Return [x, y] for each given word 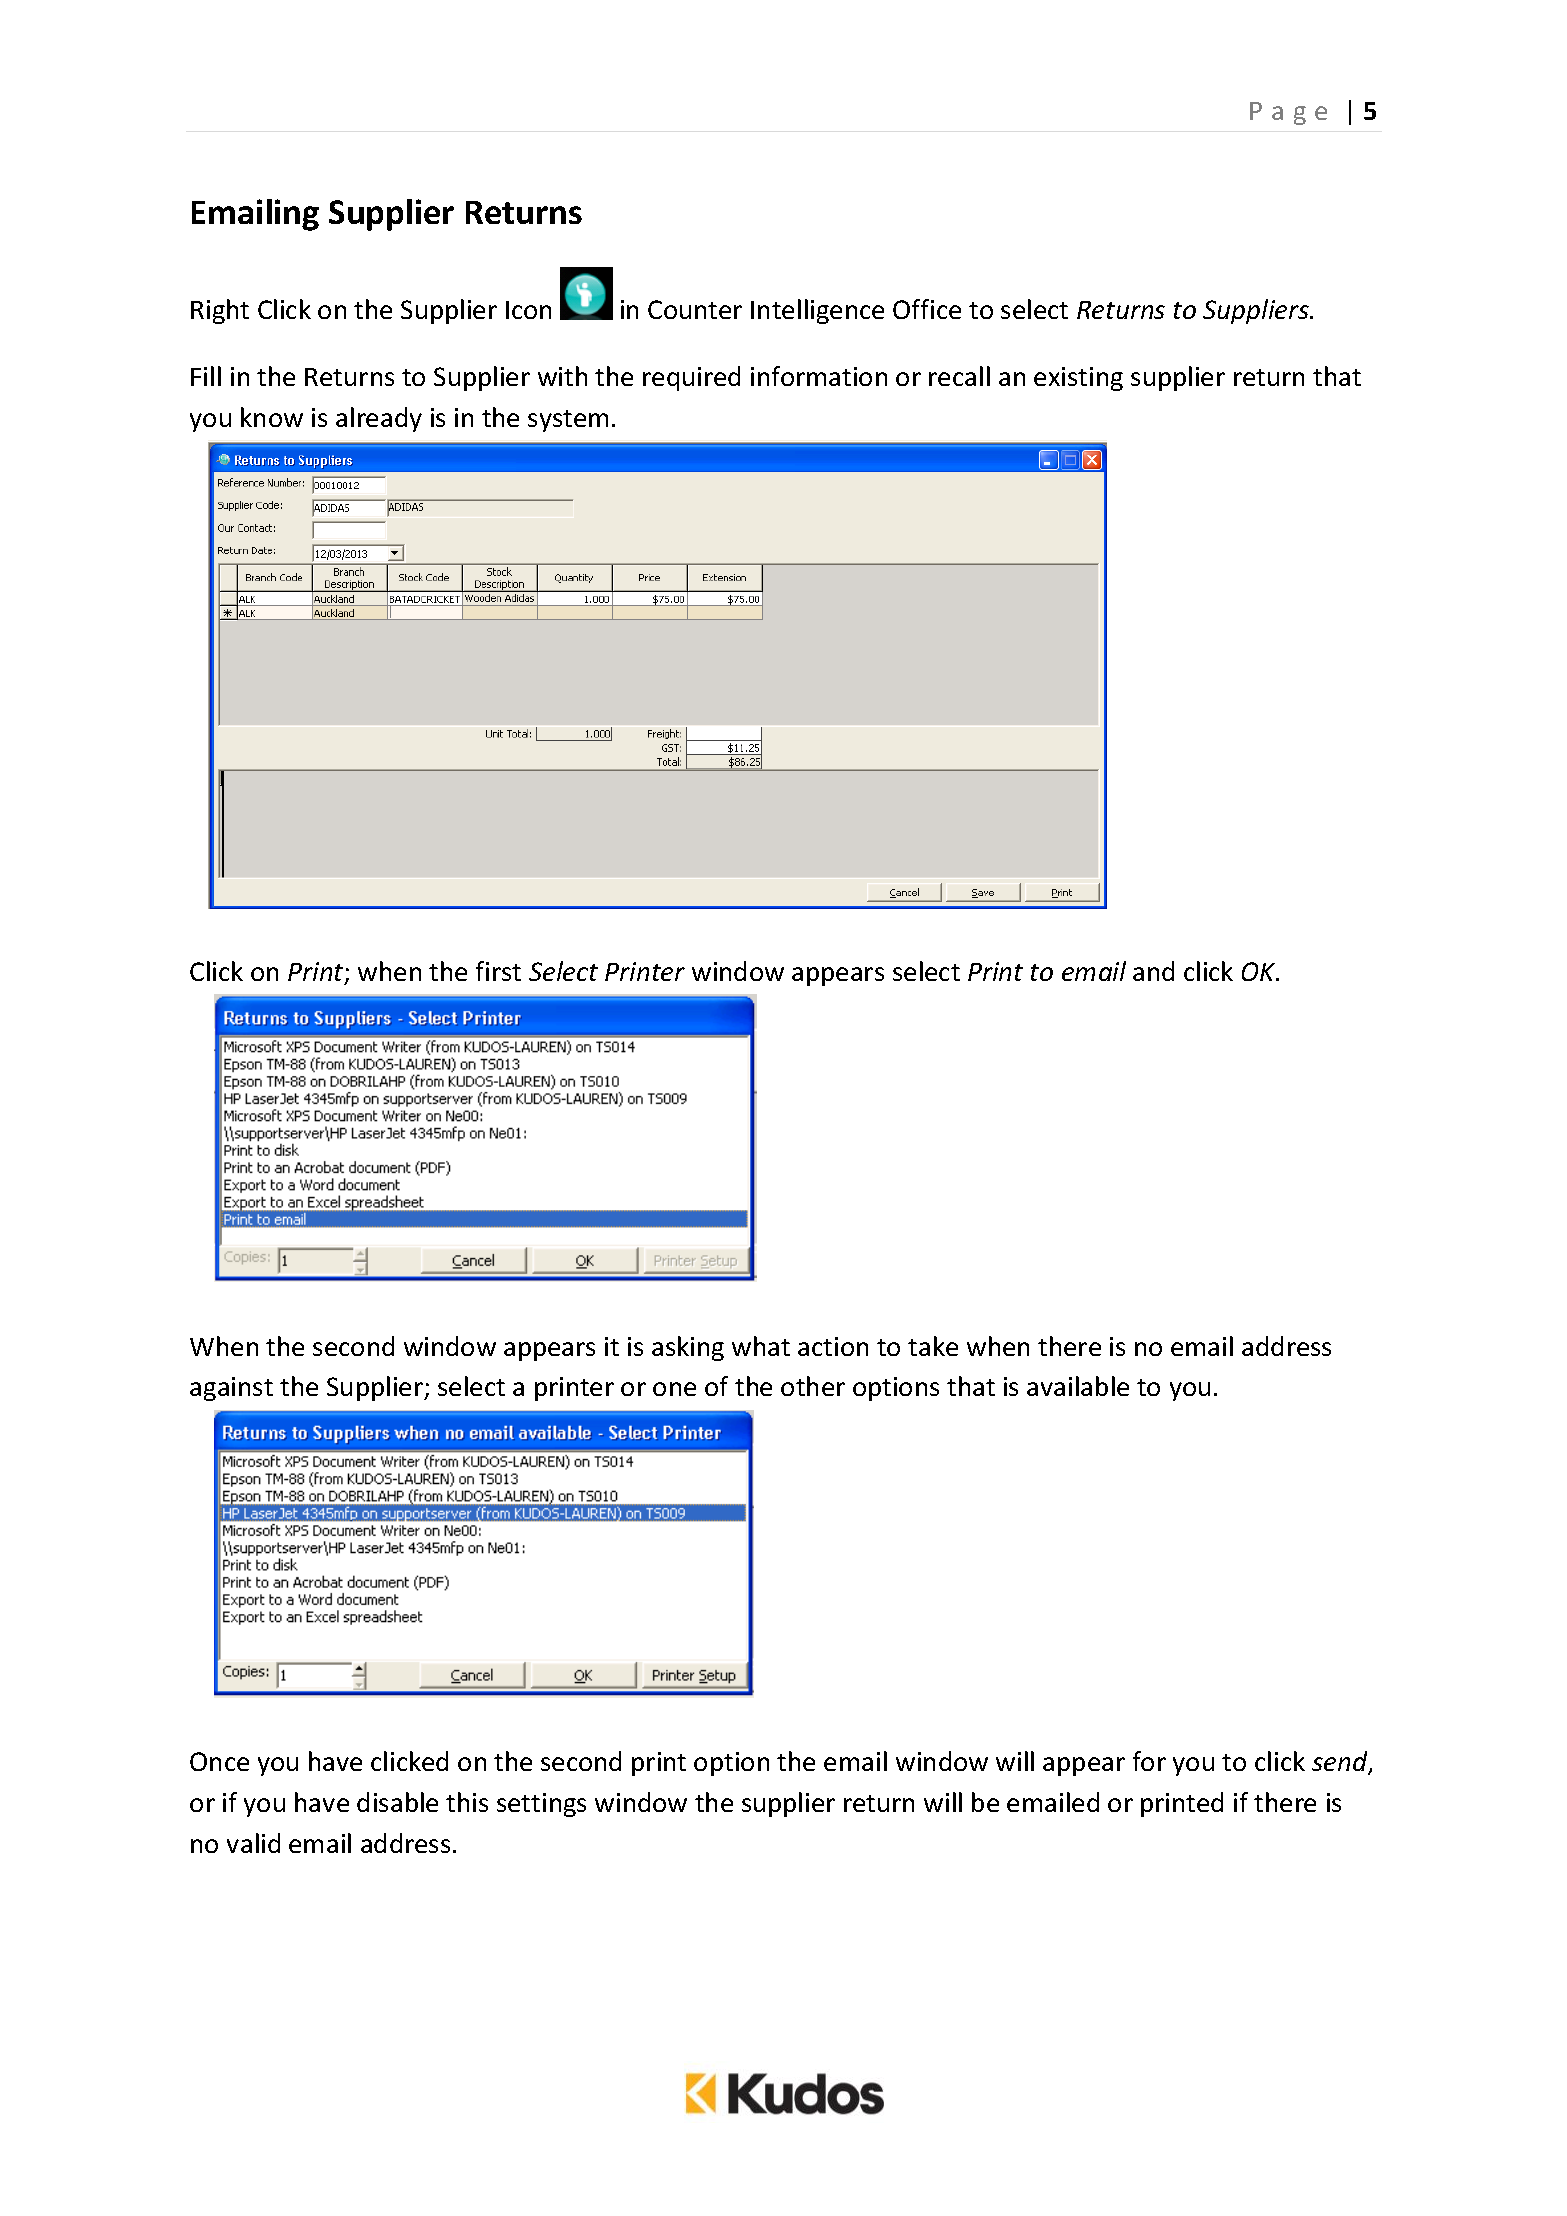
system [568, 421]
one [674, 1389]
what [761, 1346]
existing [1078, 379]
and [1153, 971]
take [933, 1346]
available [1078, 1386]
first [498, 971]
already [379, 419]
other [813, 1386]
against [231, 1389]
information [819, 376]
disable [397, 1802]
